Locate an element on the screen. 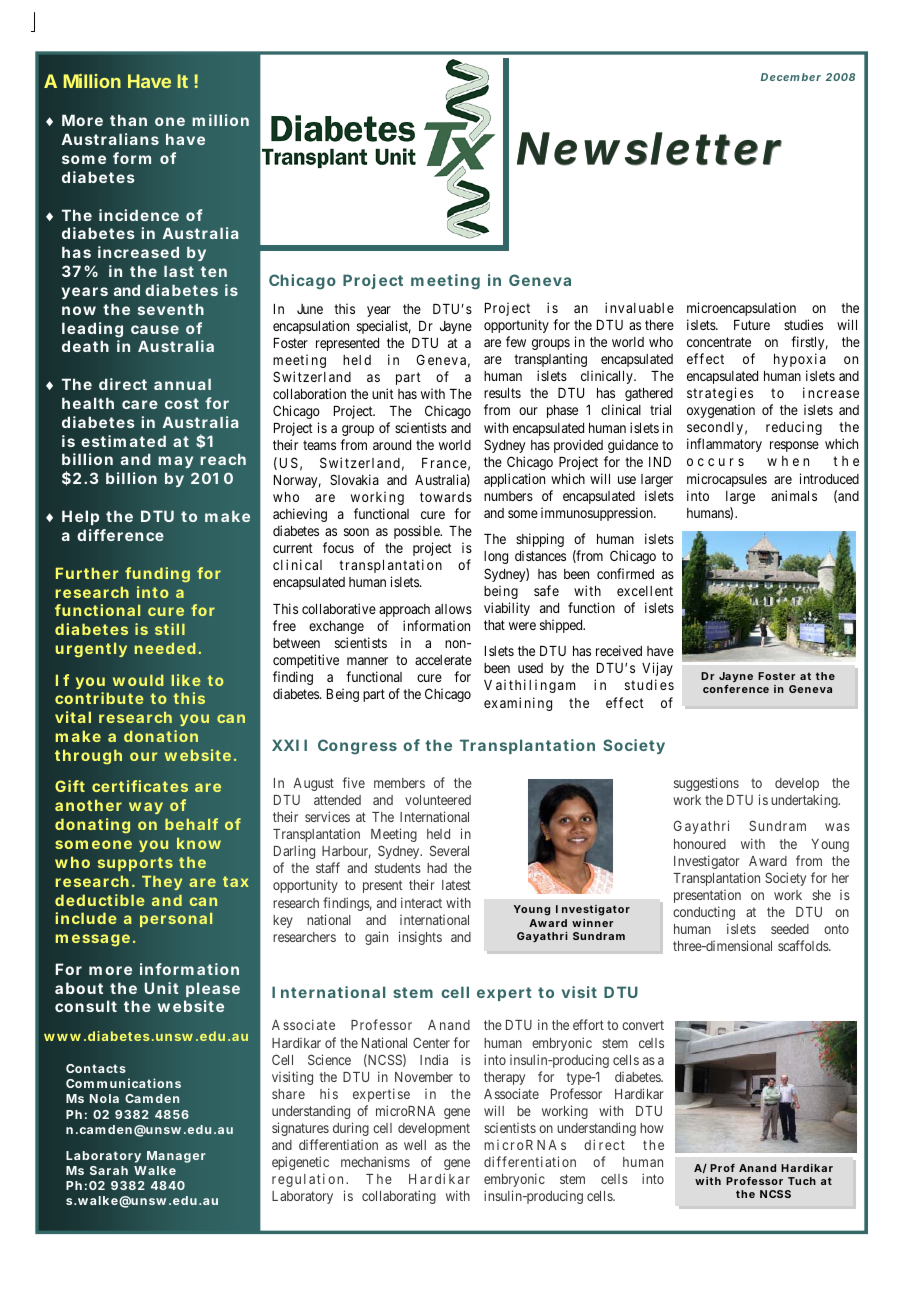 The width and height of the screenshot is (924, 1308). annual is located at coordinates (182, 384).
